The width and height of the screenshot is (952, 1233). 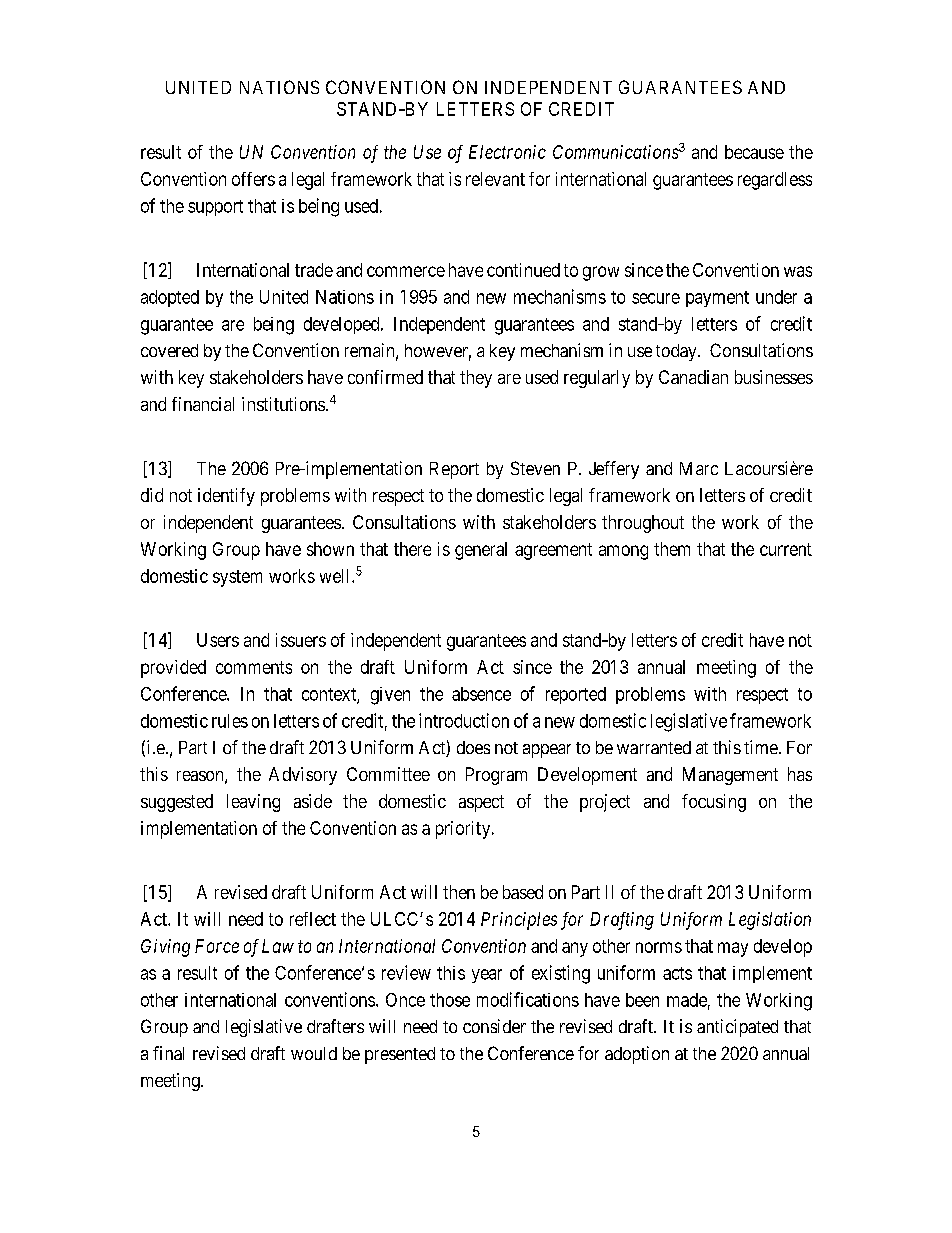 What do you see at coordinates (677, 352) in the screenshot?
I see `today` at bounding box center [677, 352].
